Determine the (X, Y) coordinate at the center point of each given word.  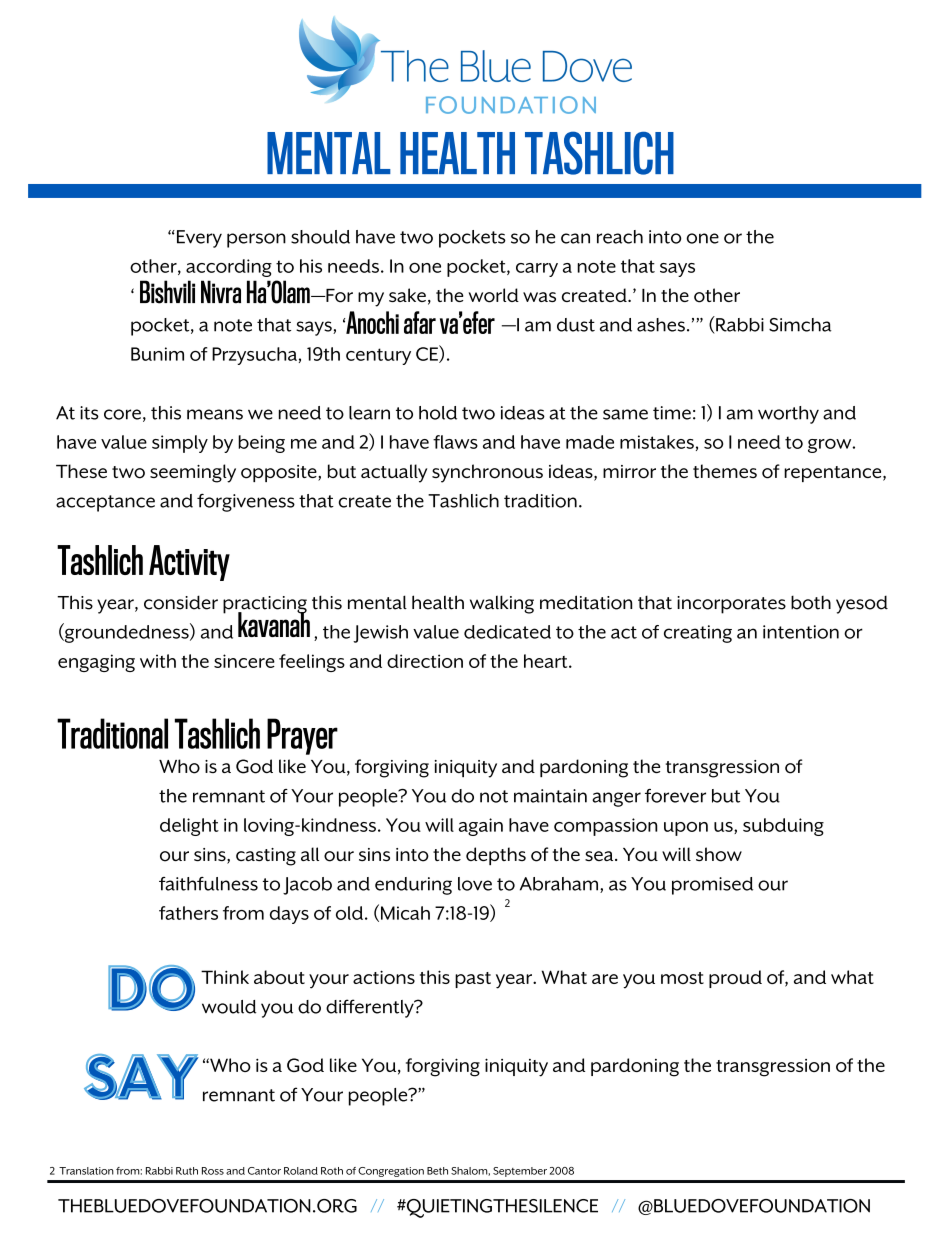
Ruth (187, 1171)
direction (425, 661)
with (158, 661)
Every (198, 239)
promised (712, 886)
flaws (455, 442)
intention (801, 632)
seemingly (193, 473)
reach (620, 237)
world (494, 295)
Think (225, 977)
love (475, 884)
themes (725, 471)
